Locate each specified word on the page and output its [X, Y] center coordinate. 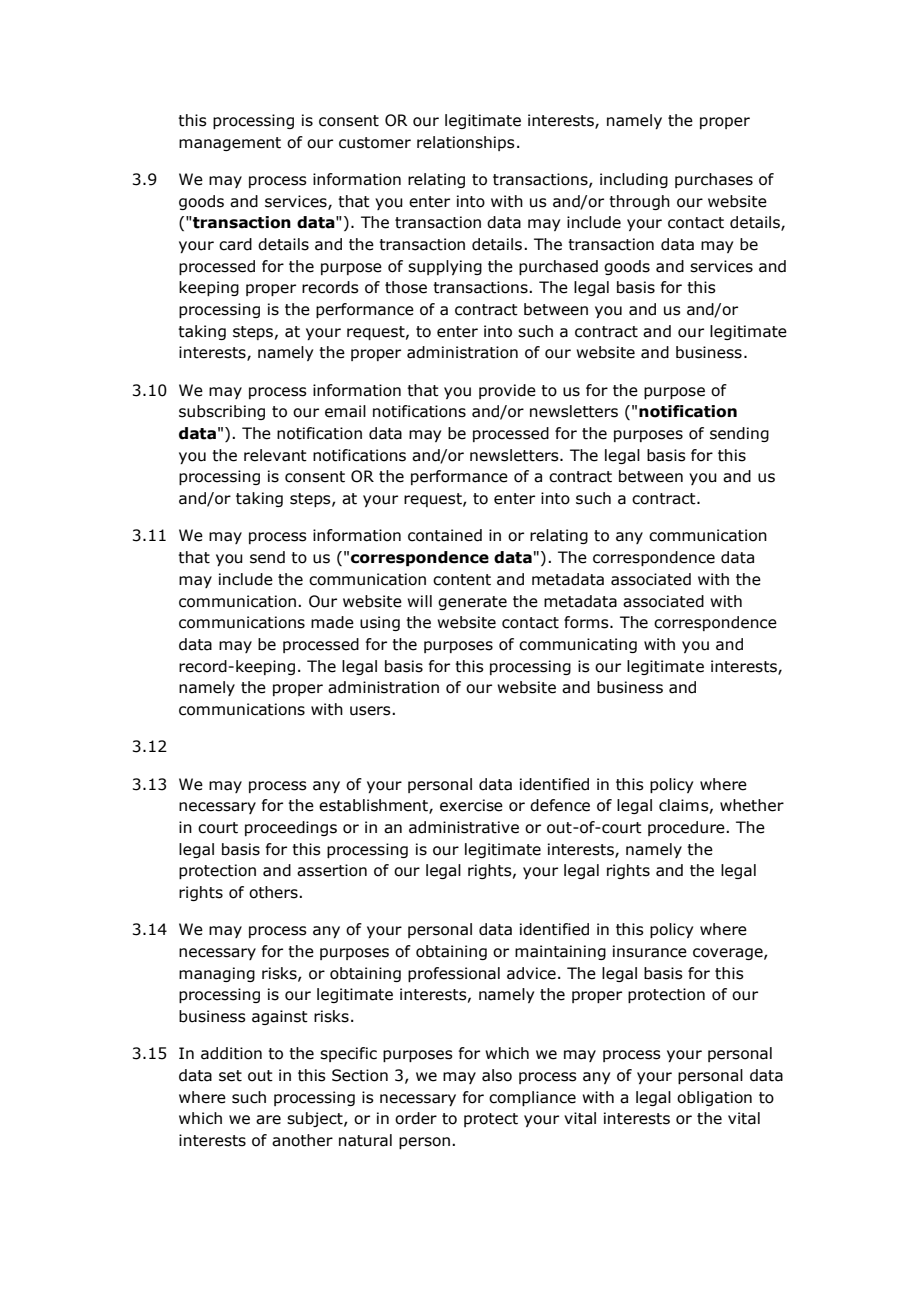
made [332, 622]
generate [472, 603]
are [268, 1120]
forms [587, 622]
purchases [714, 180]
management [230, 144]
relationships [466, 143]
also [497, 1075]
